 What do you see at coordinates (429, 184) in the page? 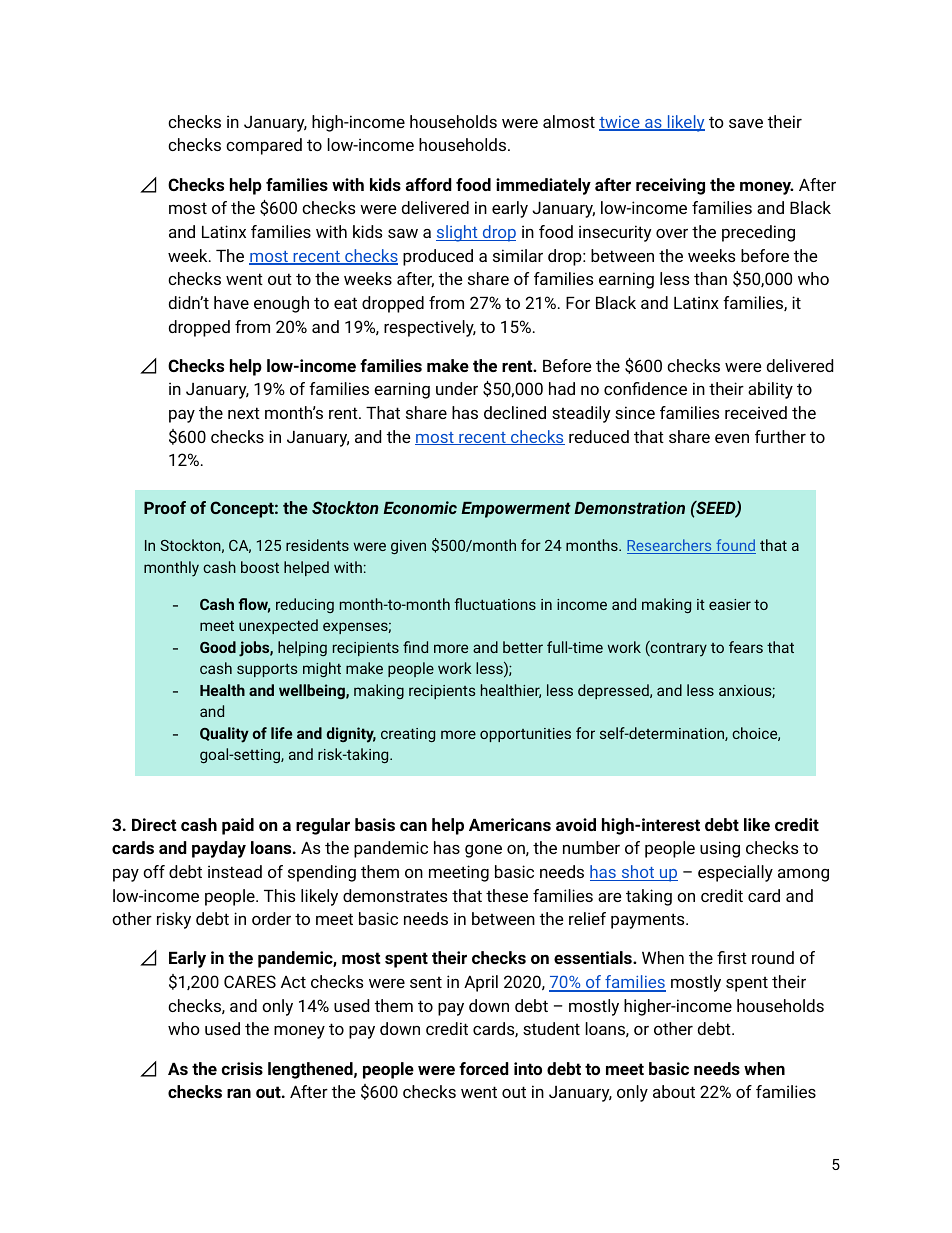
I see `afford` at bounding box center [429, 184].
